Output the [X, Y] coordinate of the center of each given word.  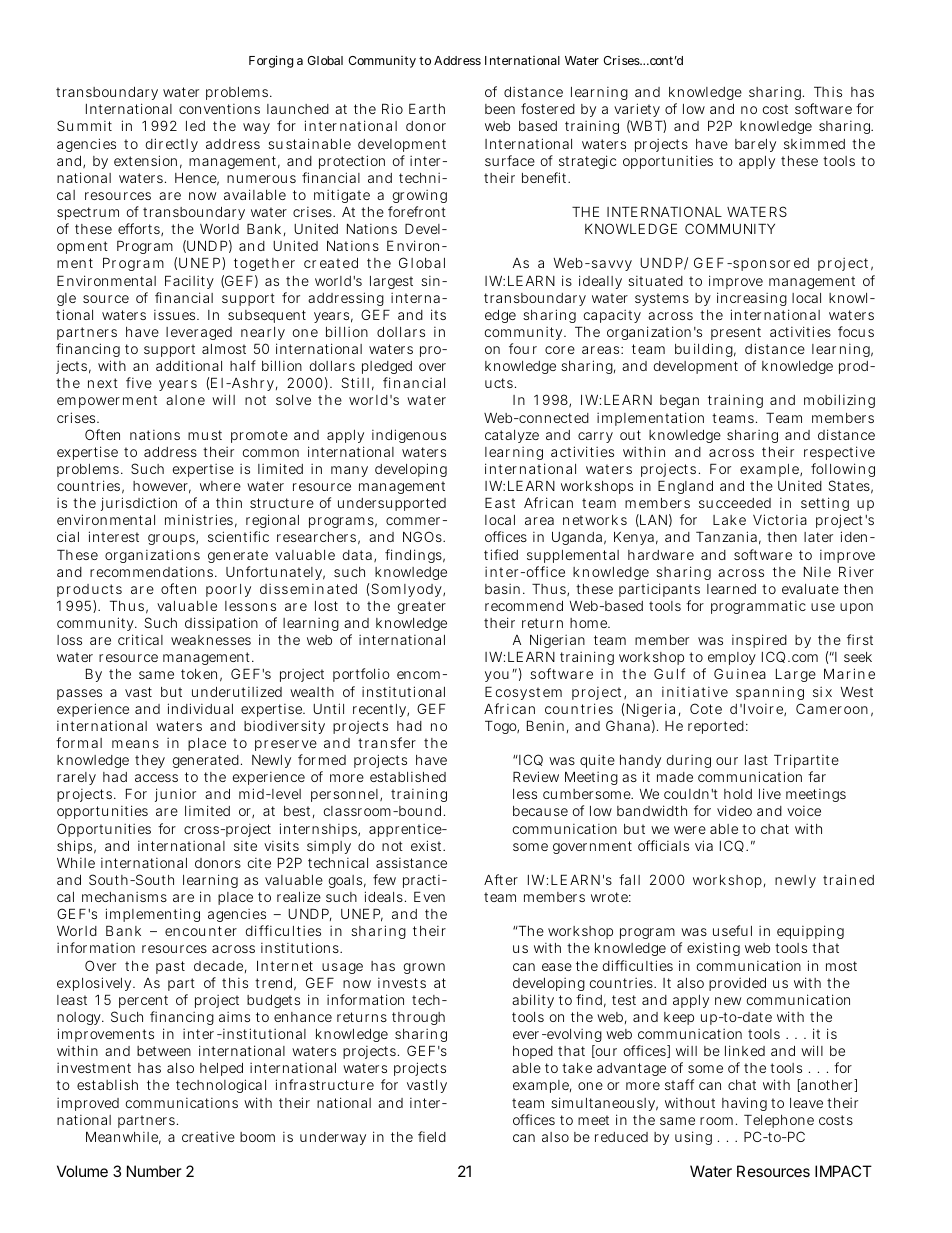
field [432, 1136]
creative [208, 1137]
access [156, 778]
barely [755, 145]
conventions [219, 109]
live [770, 793]
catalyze [512, 436]
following [843, 470]
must [205, 435]
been [500, 109]
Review [536, 776]
